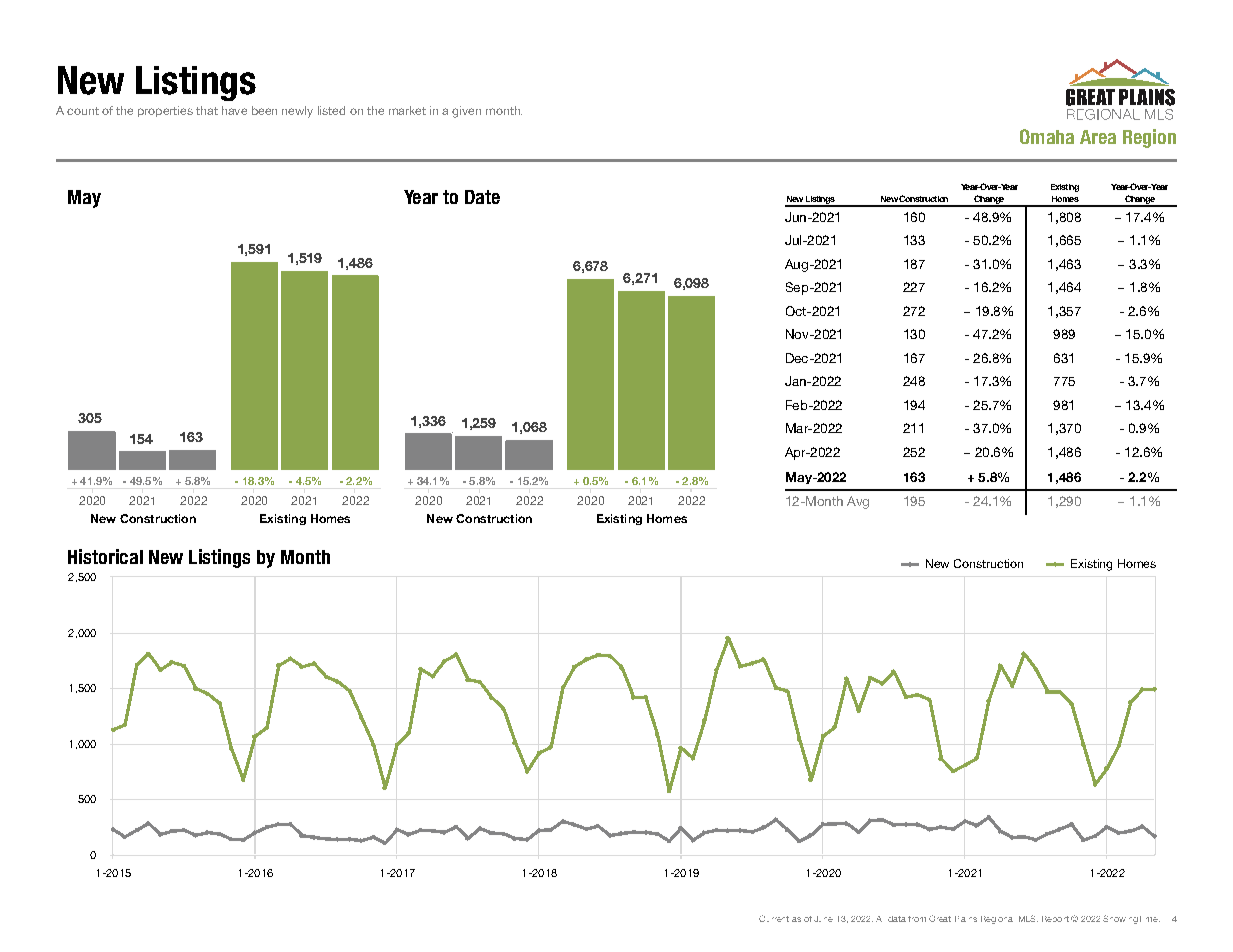  What do you see at coordinates (331, 110) in the document?
I see `listed` at bounding box center [331, 110].
